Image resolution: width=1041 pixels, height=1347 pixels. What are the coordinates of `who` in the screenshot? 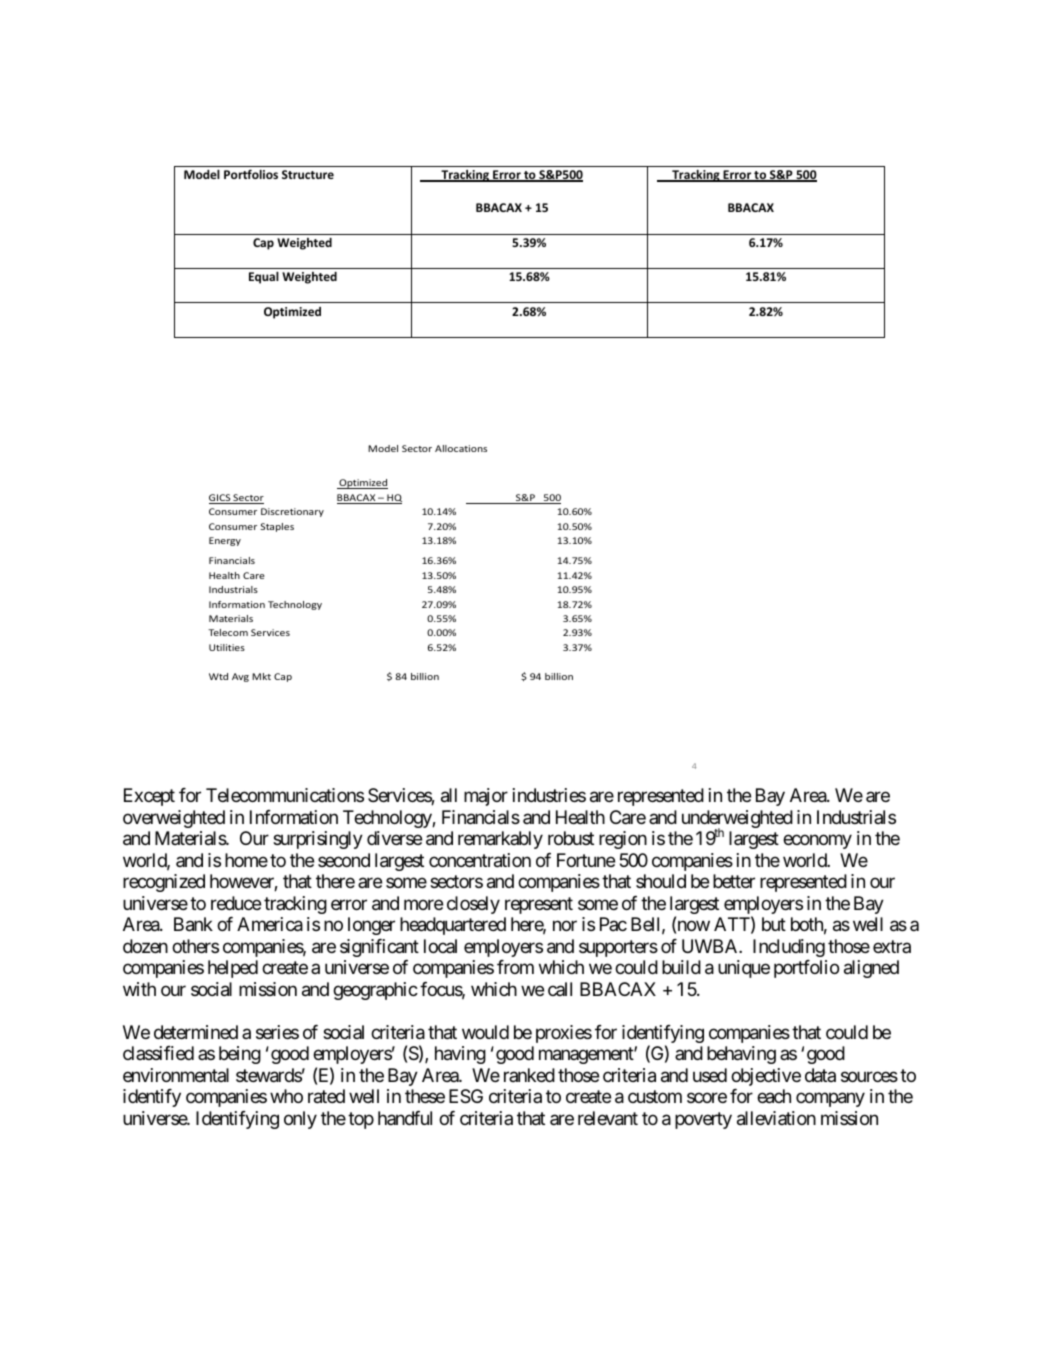 It's located at (286, 1096).
